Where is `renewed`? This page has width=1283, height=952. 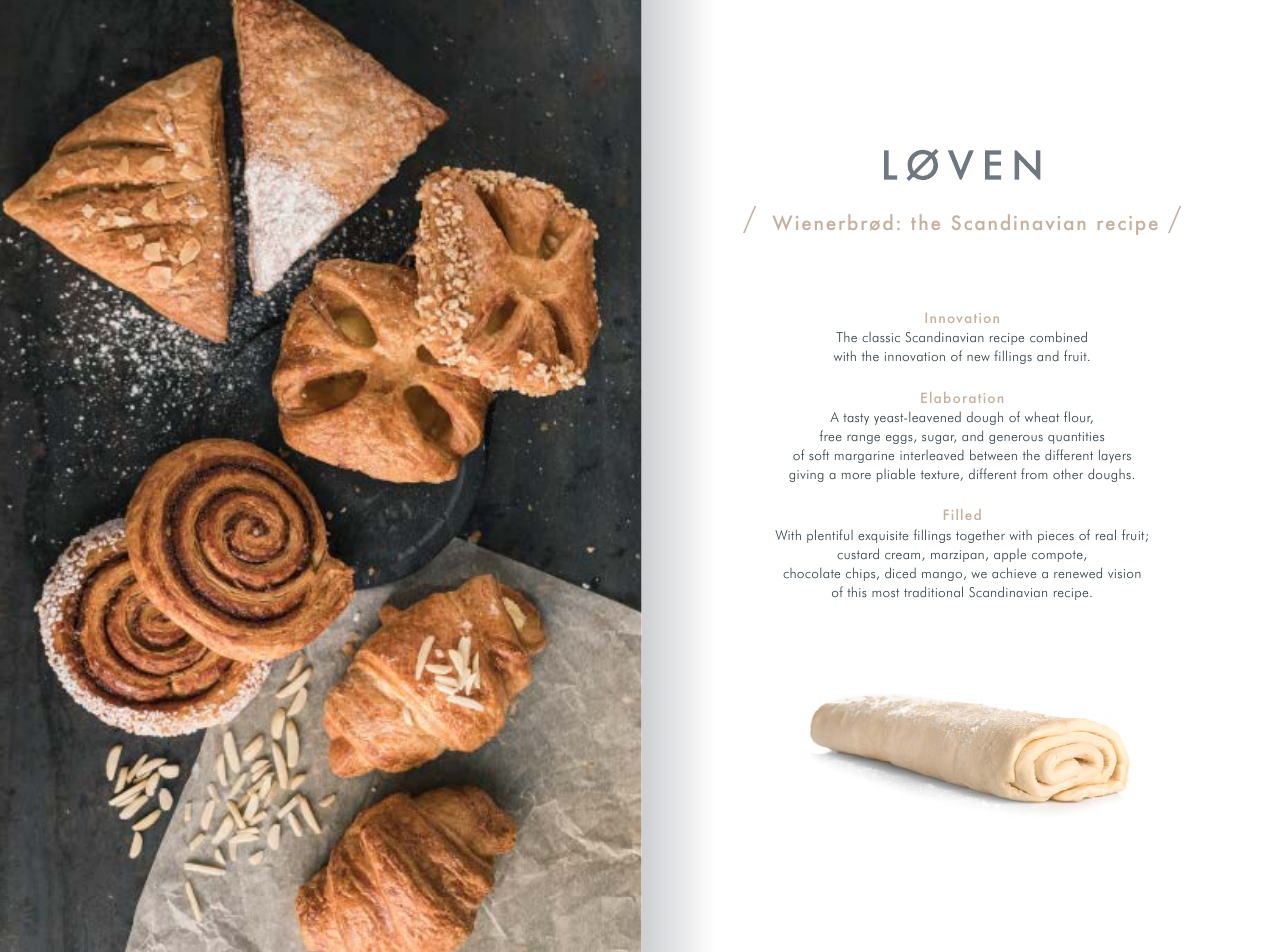 renewed is located at coordinates (1078, 572).
